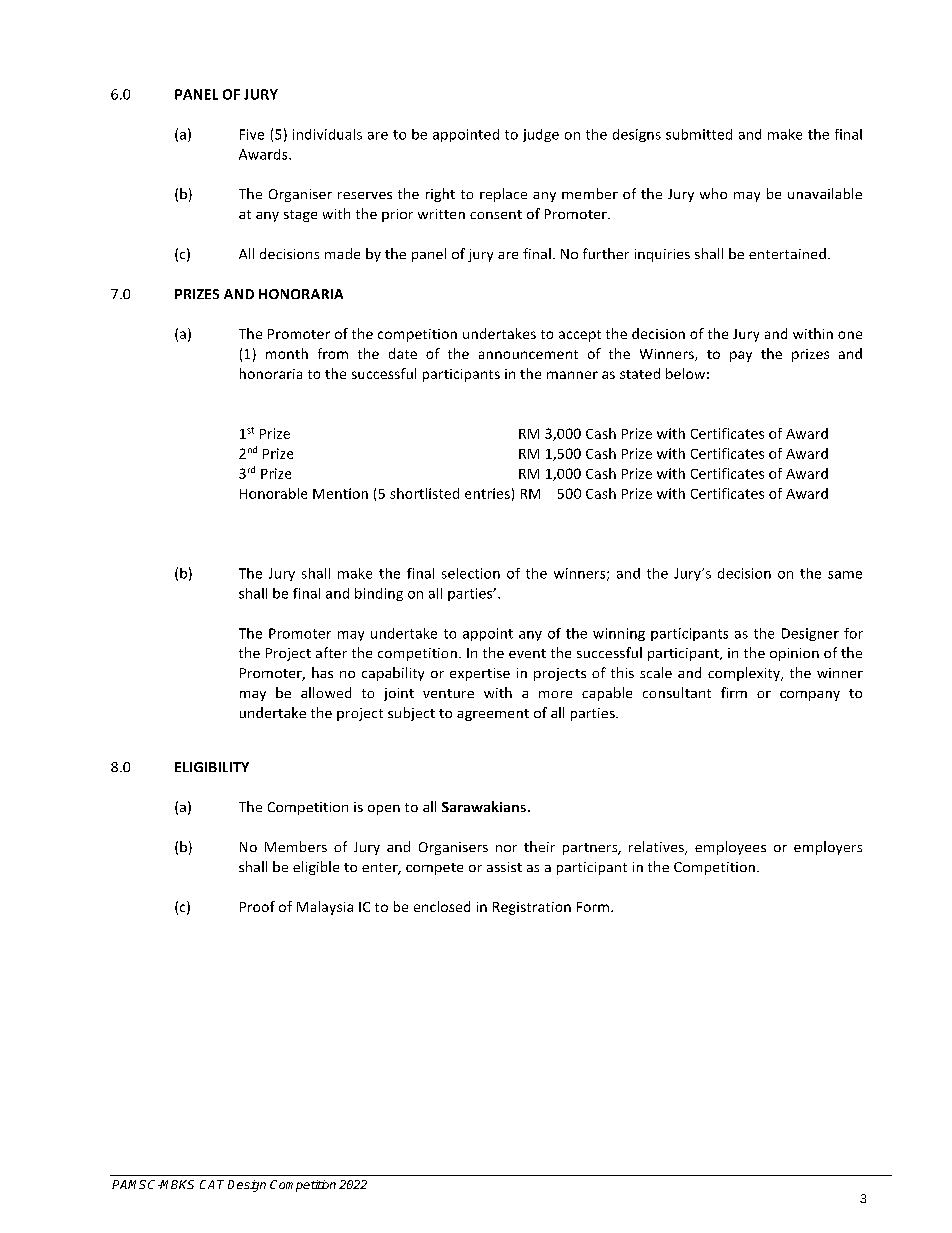  Describe the element at coordinates (845, 575) in the screenshot. I see `same` at that location.
